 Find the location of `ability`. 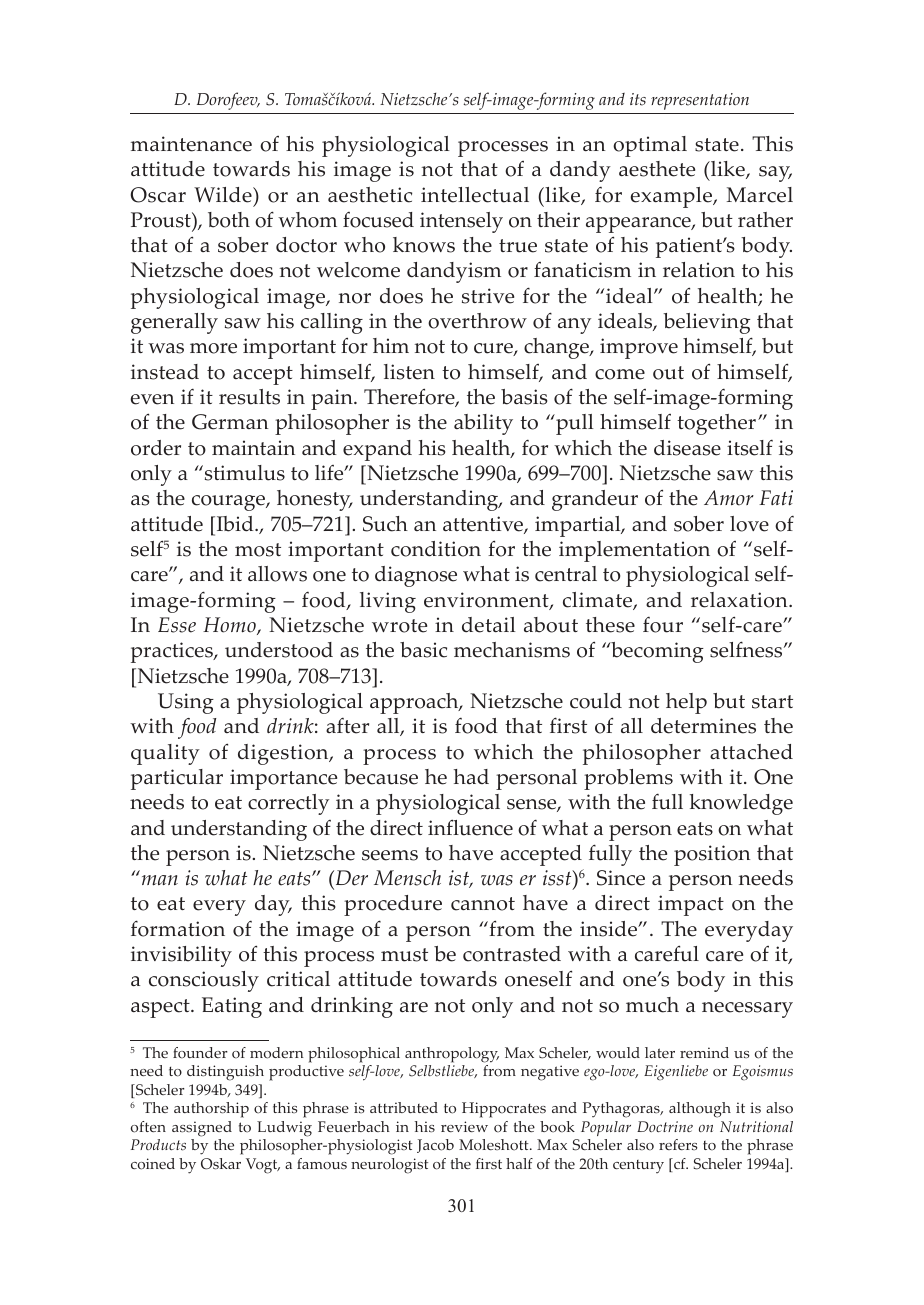

ability is located at coordinates (483, 424).
